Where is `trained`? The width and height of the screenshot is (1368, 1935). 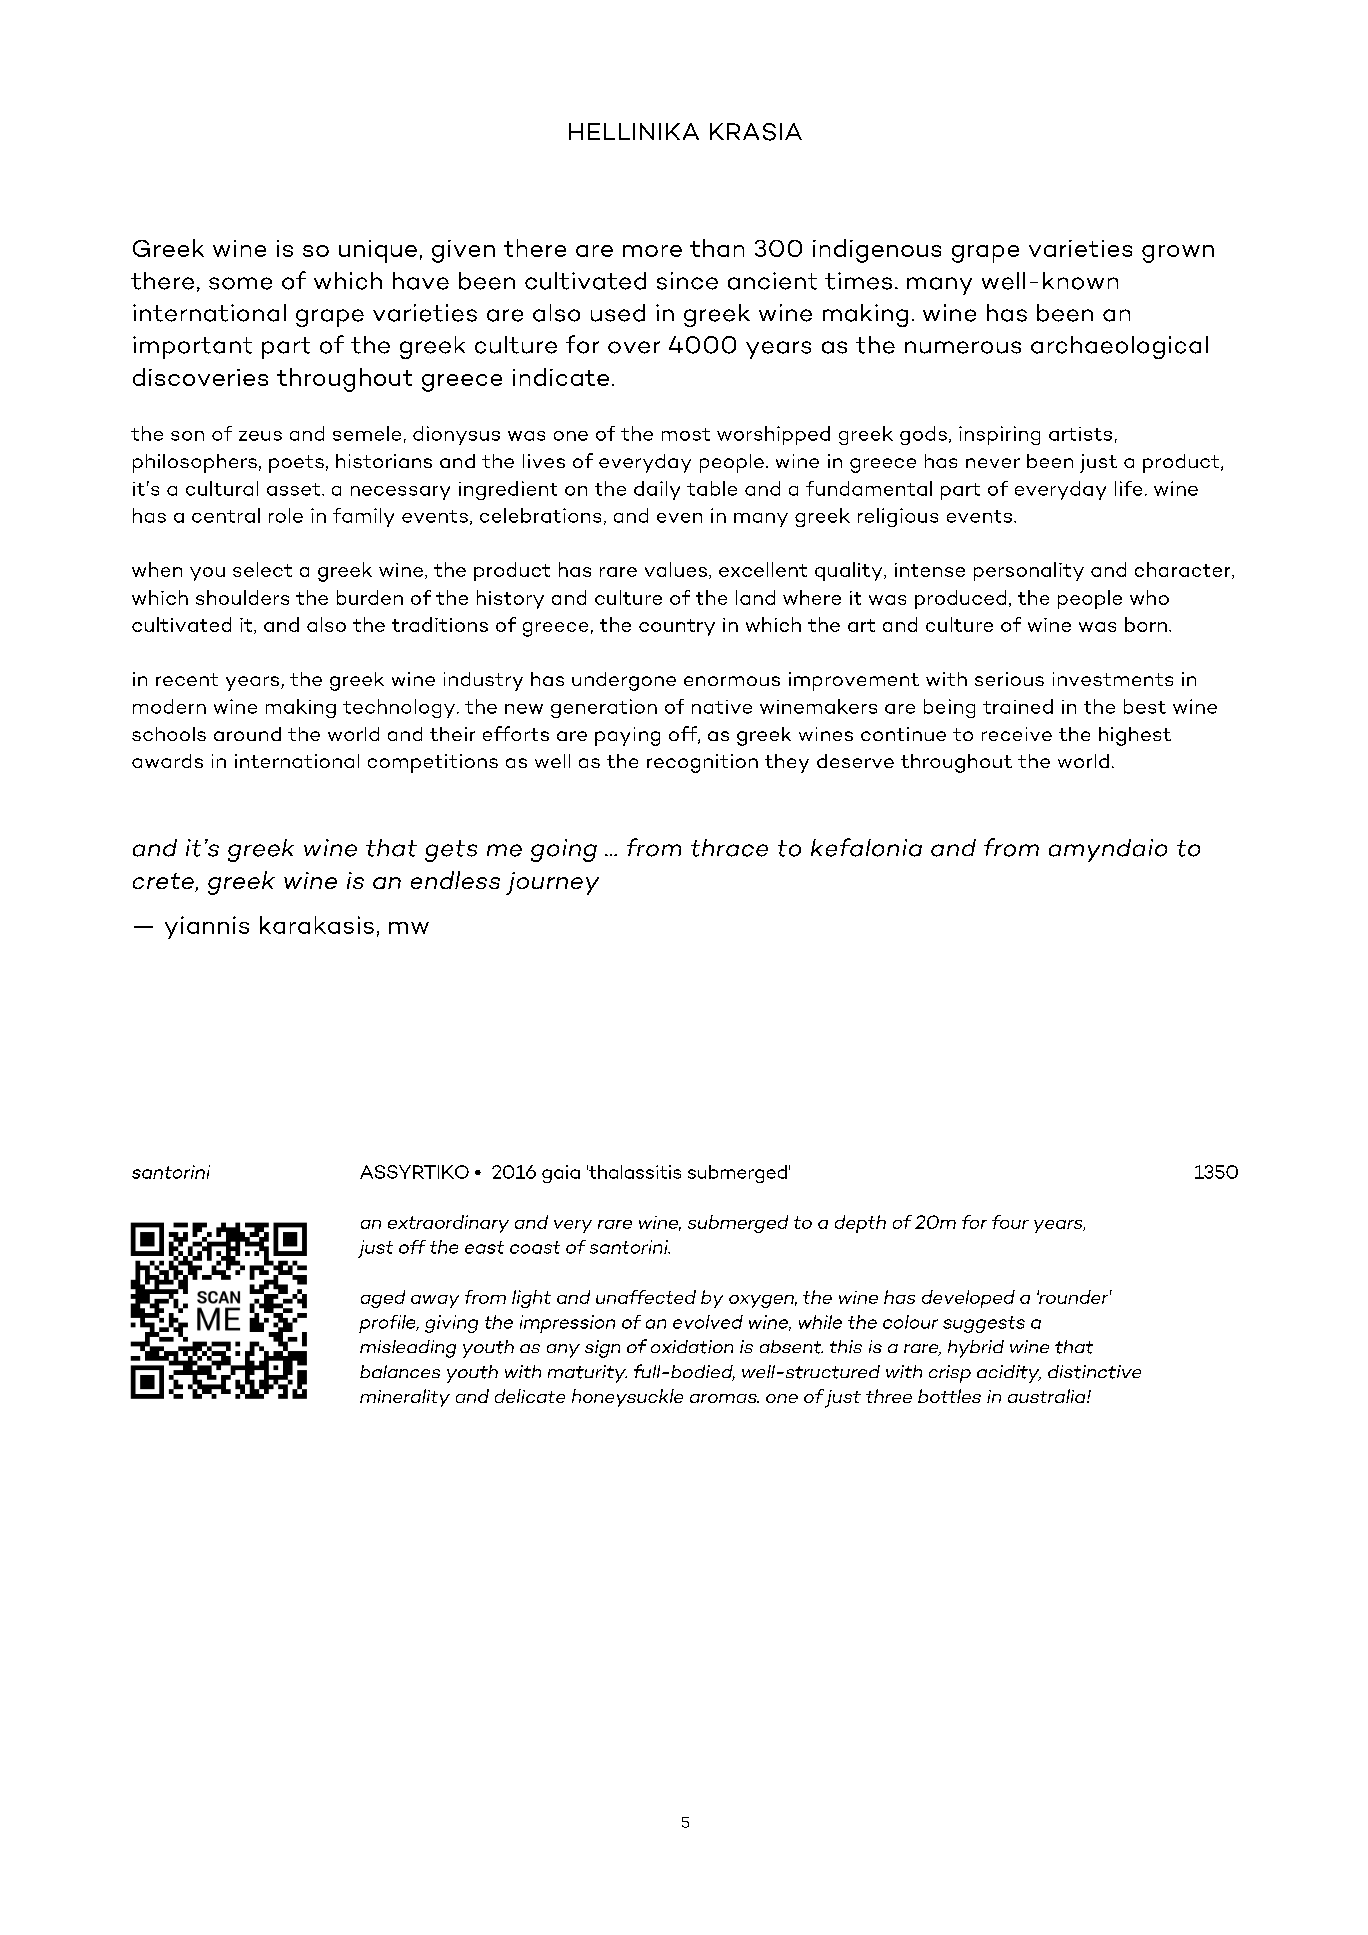 trained is located at coordinates (1018, 706).
